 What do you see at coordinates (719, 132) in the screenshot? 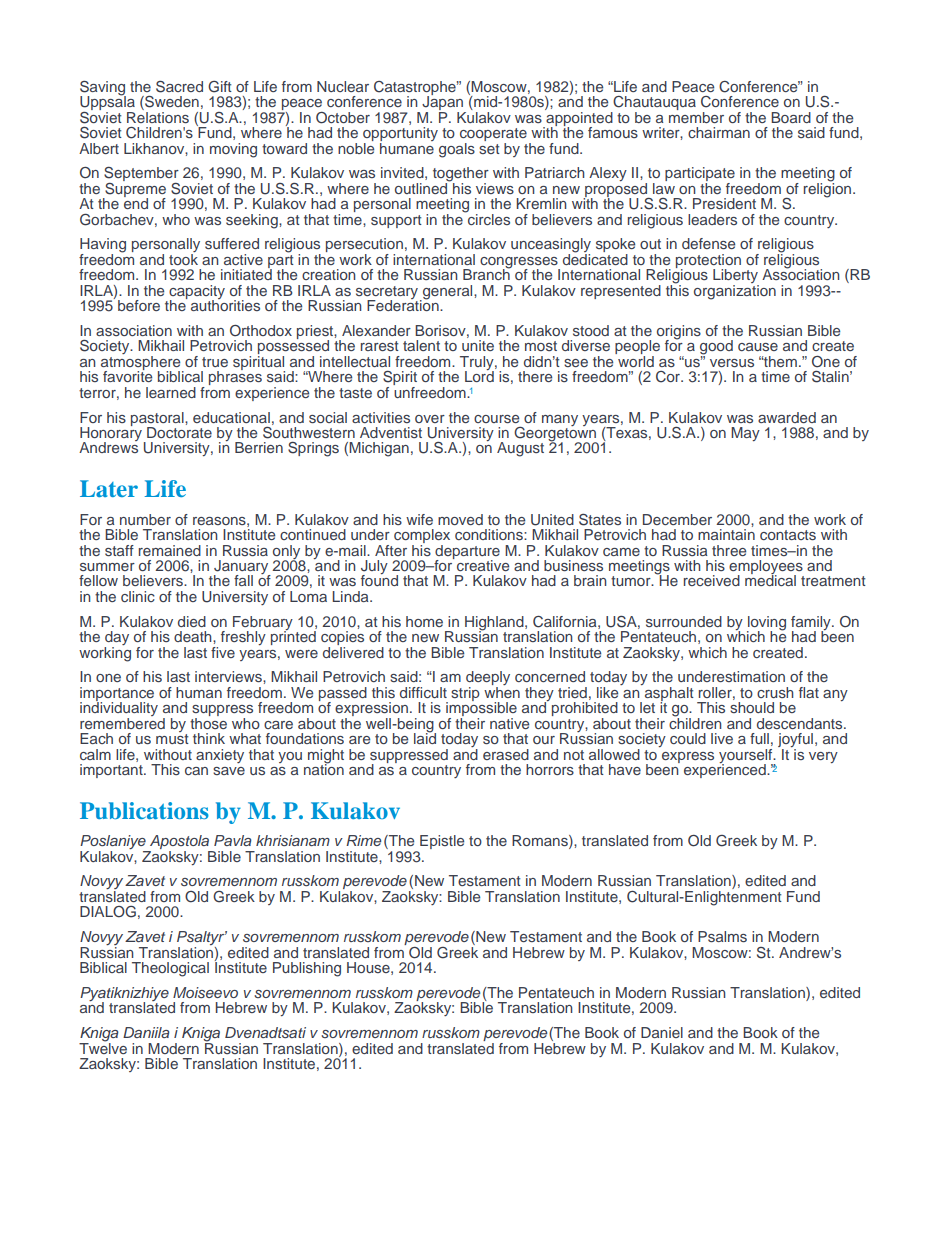
I see `chairman` at bounding box center [719, 132].
